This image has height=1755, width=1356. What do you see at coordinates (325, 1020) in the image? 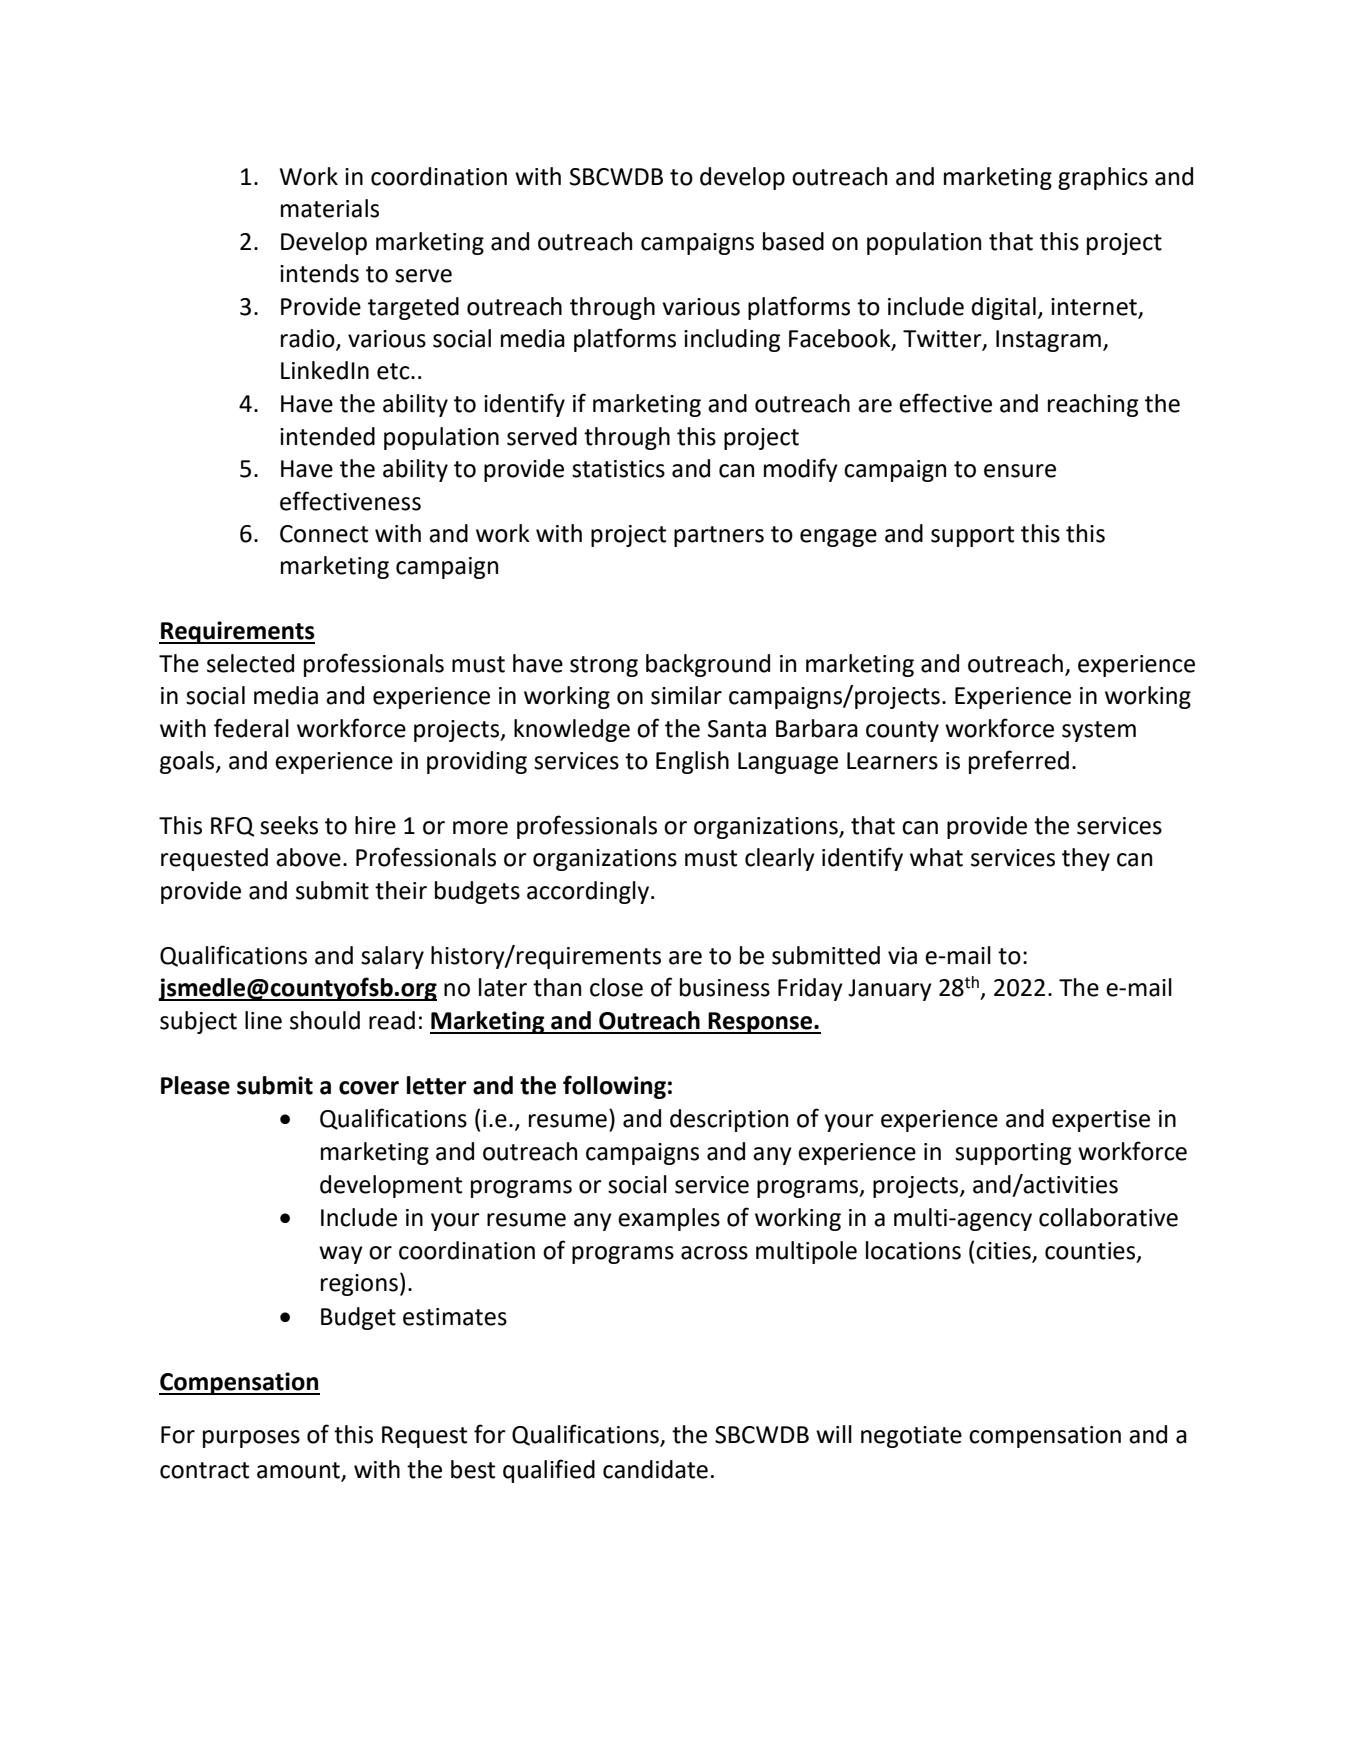
I see `should` at bounding box center [325, 1020].
